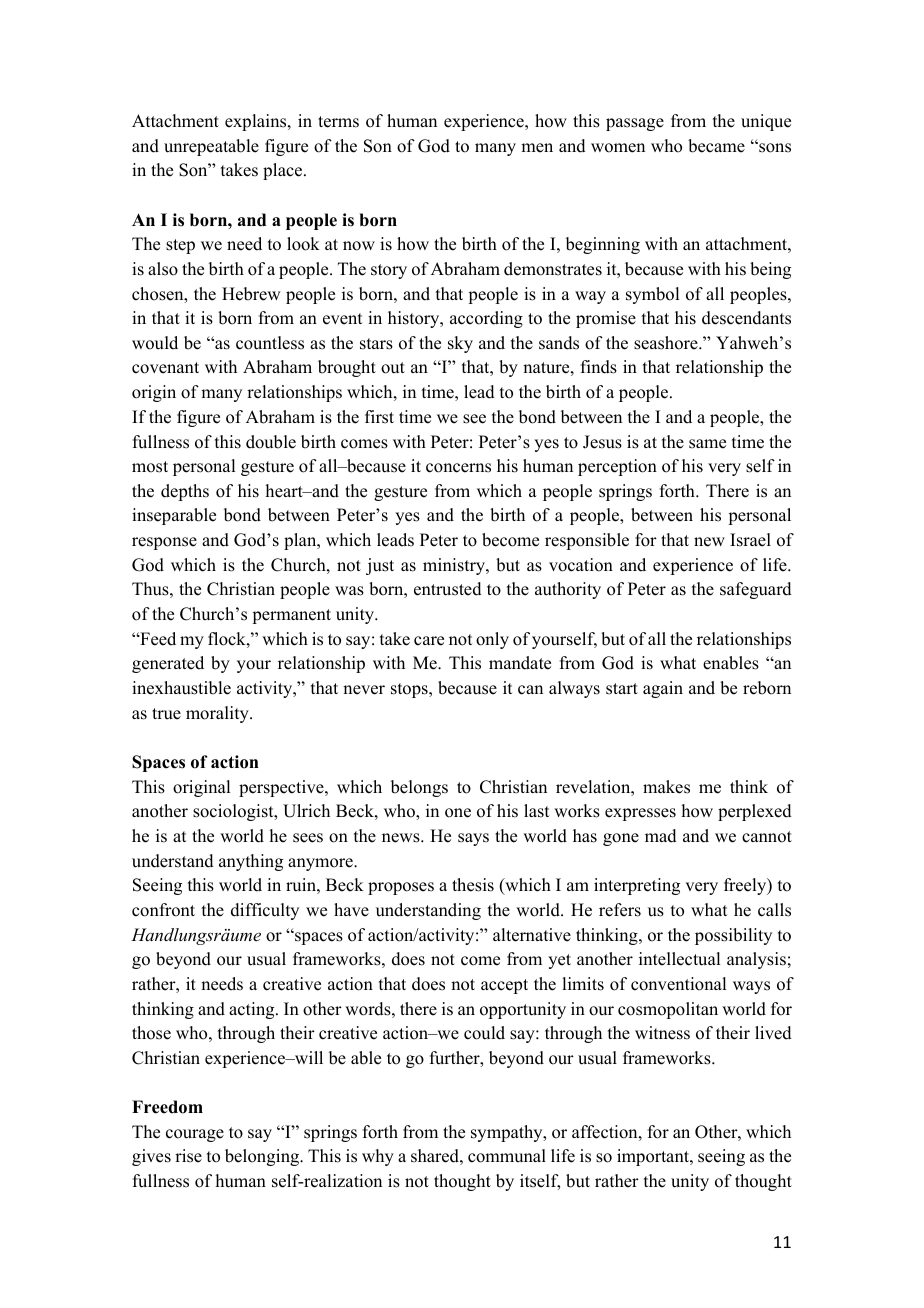  What do you see at coordinates (168, 664) in the page?
I see `generated` at bounding box center [168, 664].
